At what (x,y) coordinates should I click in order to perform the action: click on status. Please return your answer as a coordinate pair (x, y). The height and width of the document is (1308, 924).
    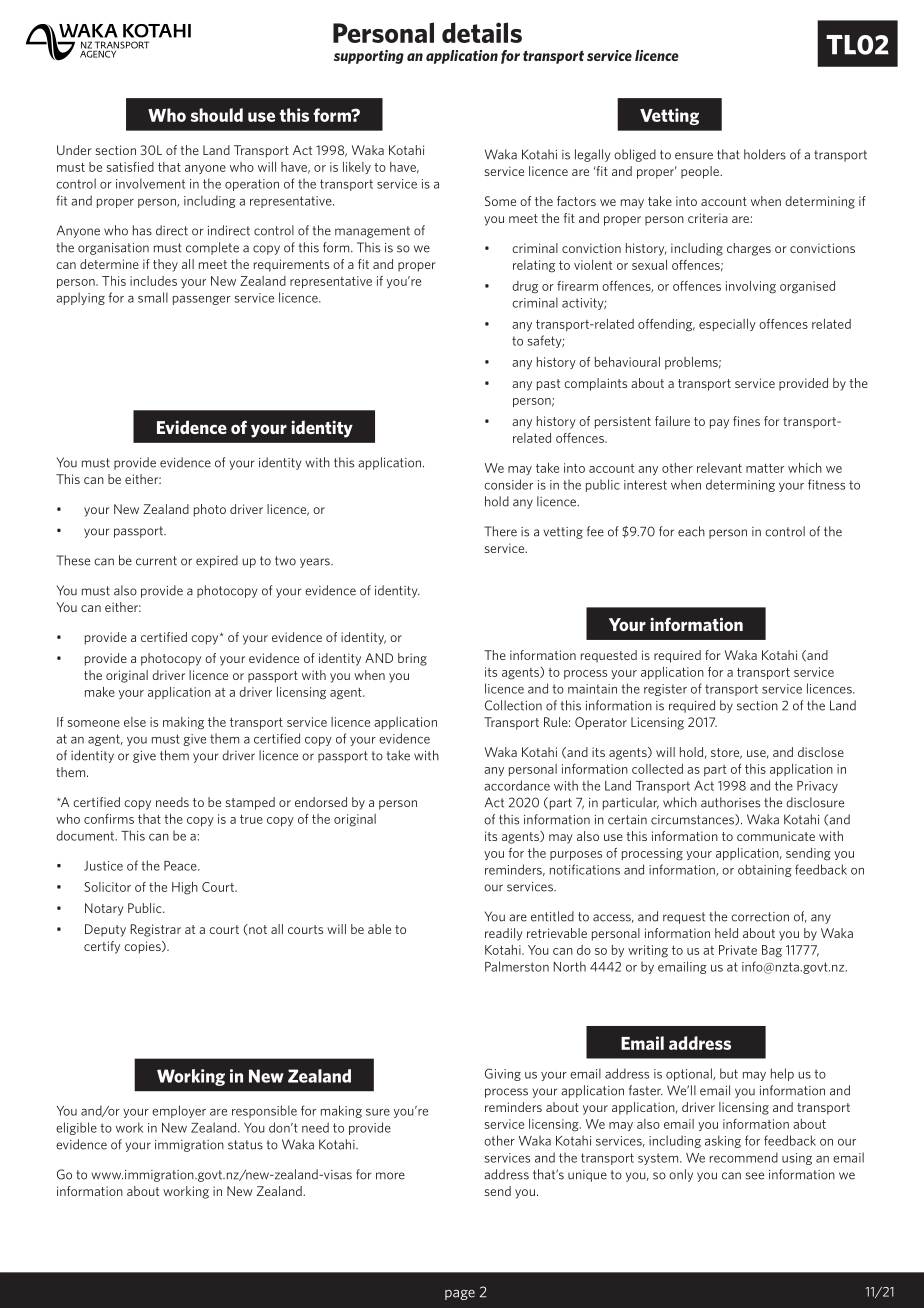
    Looking at the image, I should click on (245, 1145).
